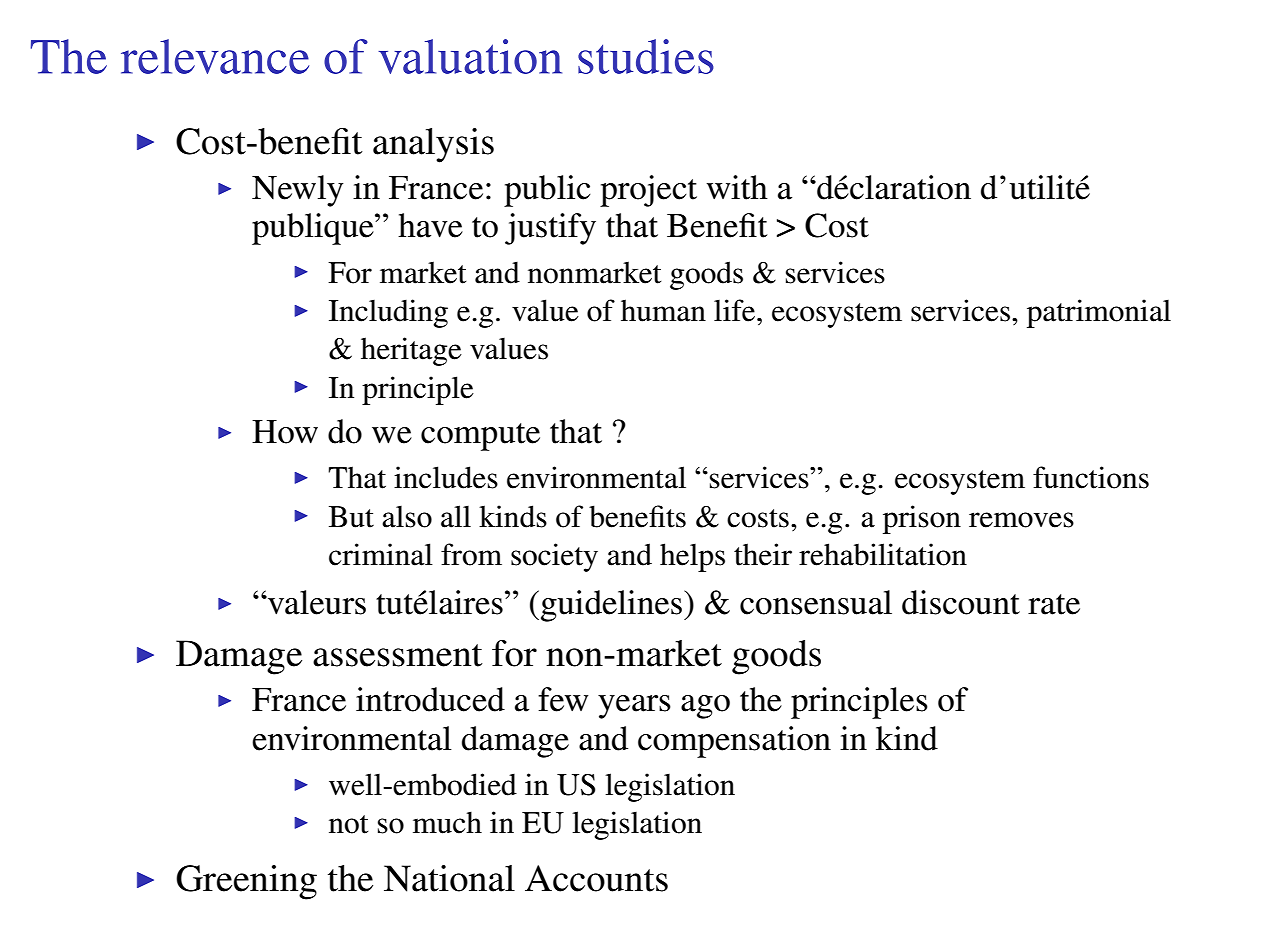  I want to click on years, so click(634, 707).
